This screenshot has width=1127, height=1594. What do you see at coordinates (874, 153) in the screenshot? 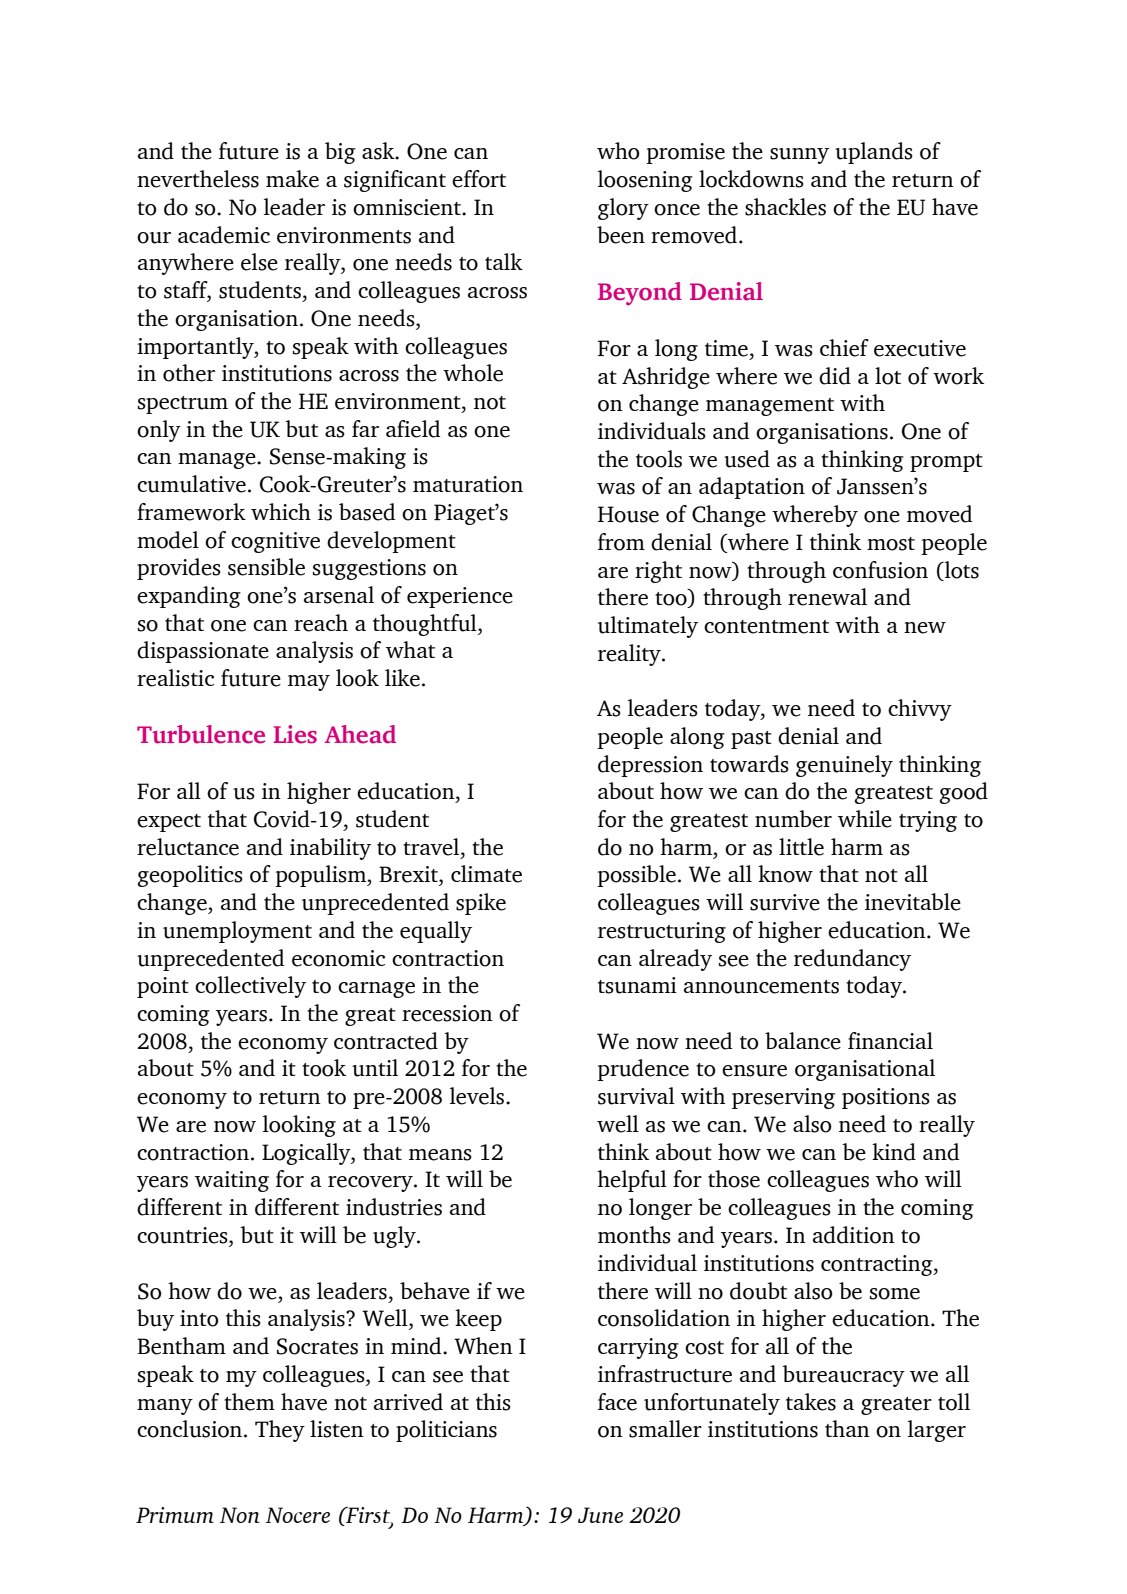
I see `uplands` at bounding box center [874, 153].
